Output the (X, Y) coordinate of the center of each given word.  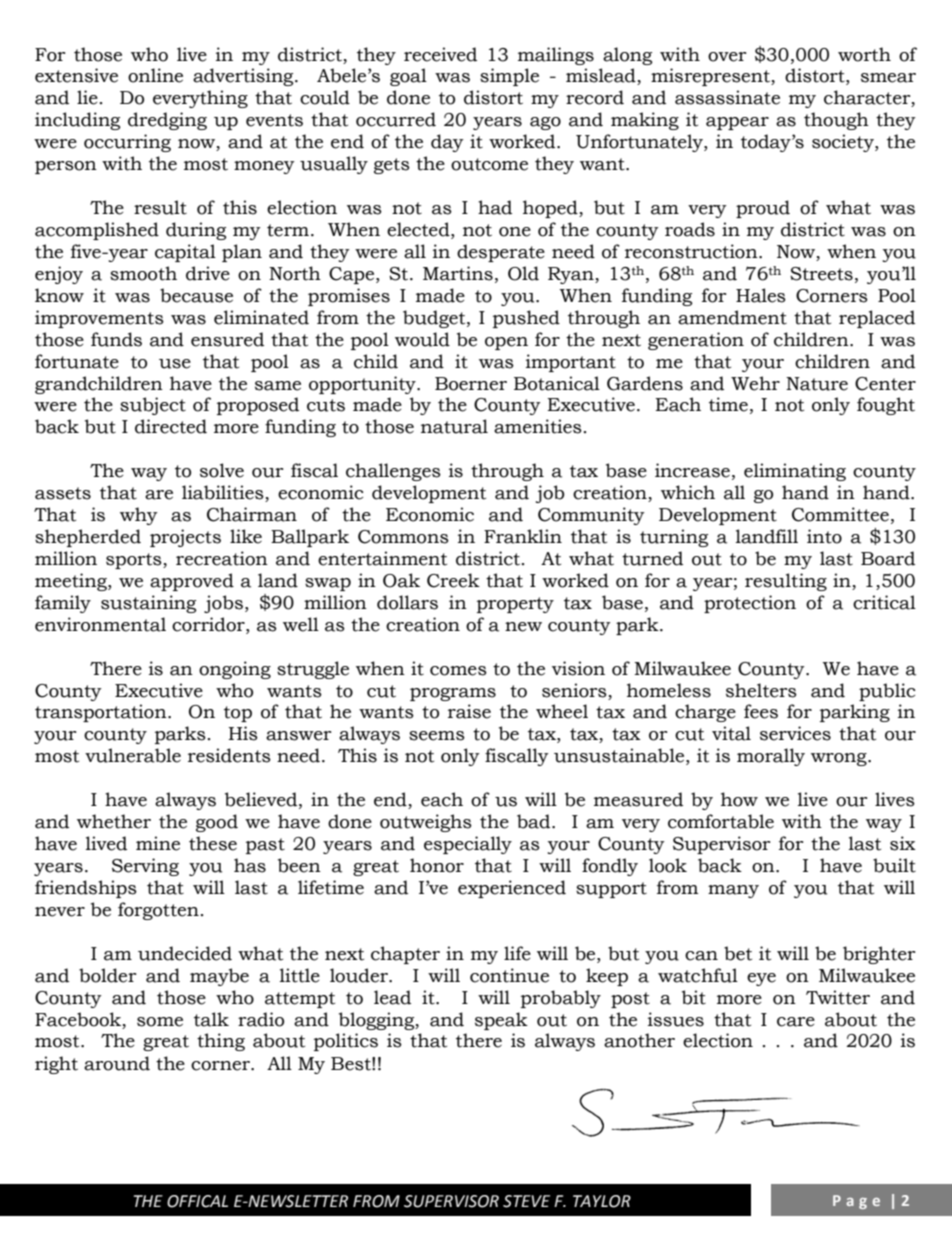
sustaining (148, 604)
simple (509, 77)
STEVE (526, 1201)
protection (750, 604)
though (836, 121)
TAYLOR (602, 1201)
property (515, 605)
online (155, 75)
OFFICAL (197, 1201)
